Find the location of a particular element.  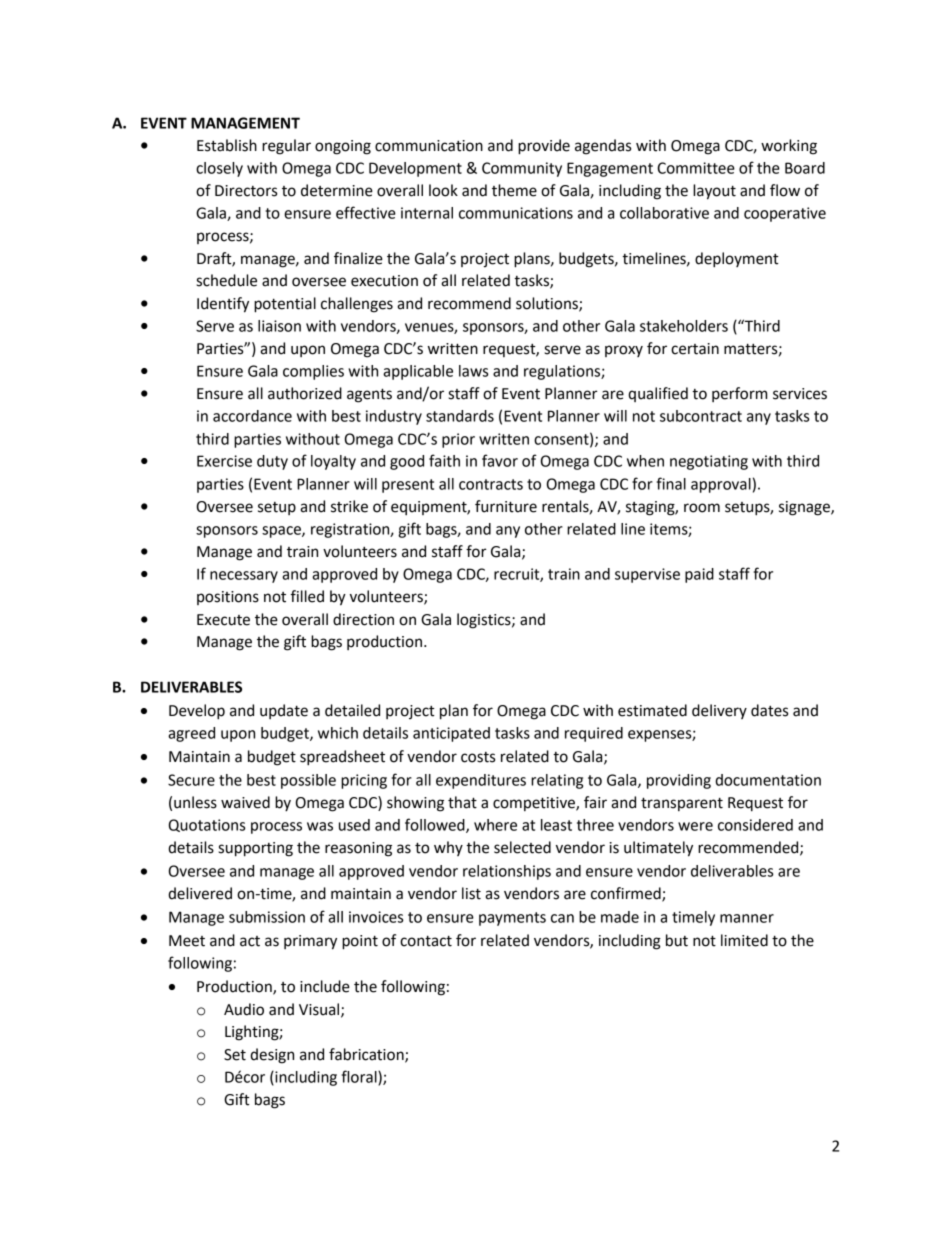

design is located at coordinates (272, 1056).
